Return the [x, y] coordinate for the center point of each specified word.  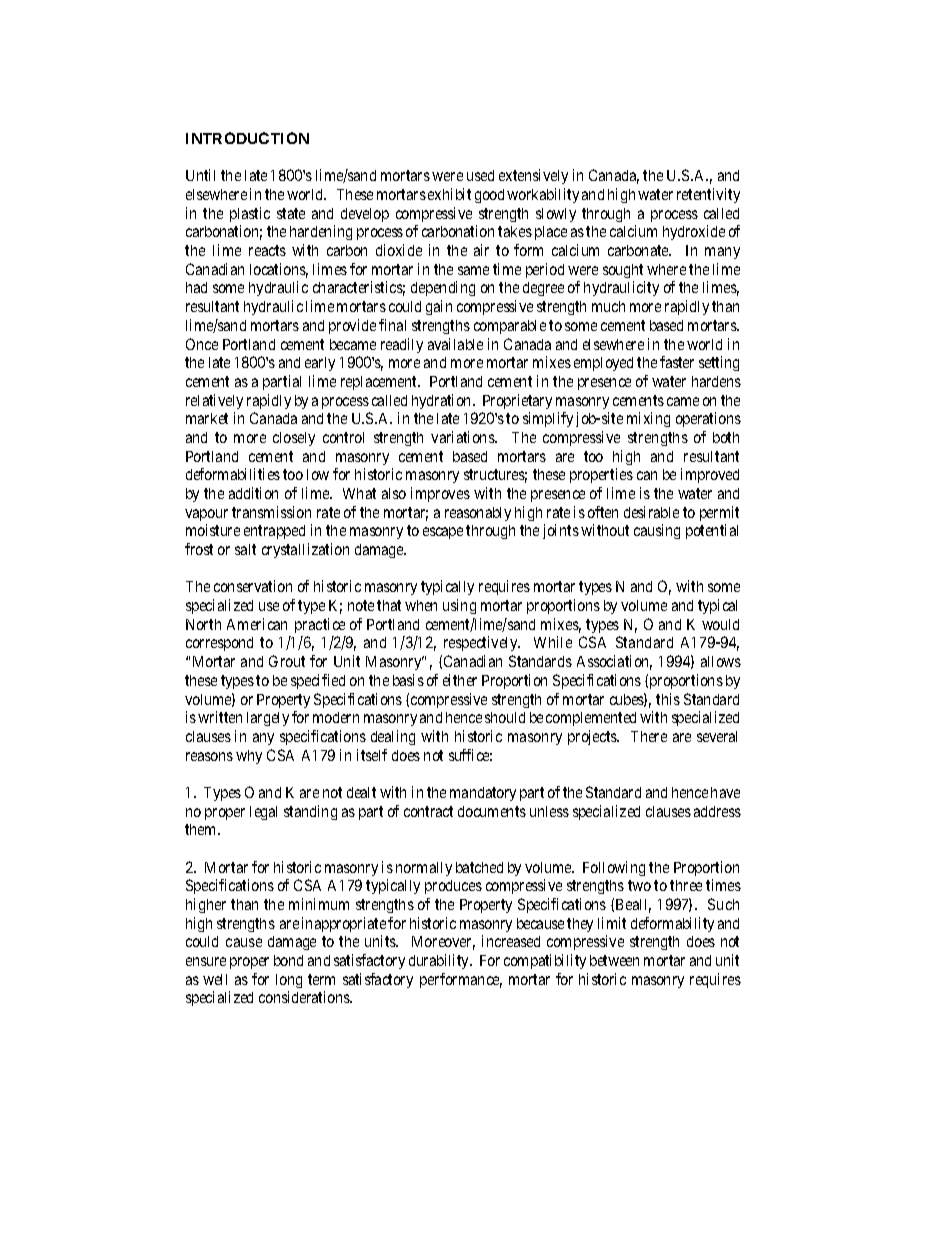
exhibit [449, 194]
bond [288, 960]
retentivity [708, 195]
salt [245, 549]
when [421, 605]
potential [712, 531]
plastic [250, 214]
